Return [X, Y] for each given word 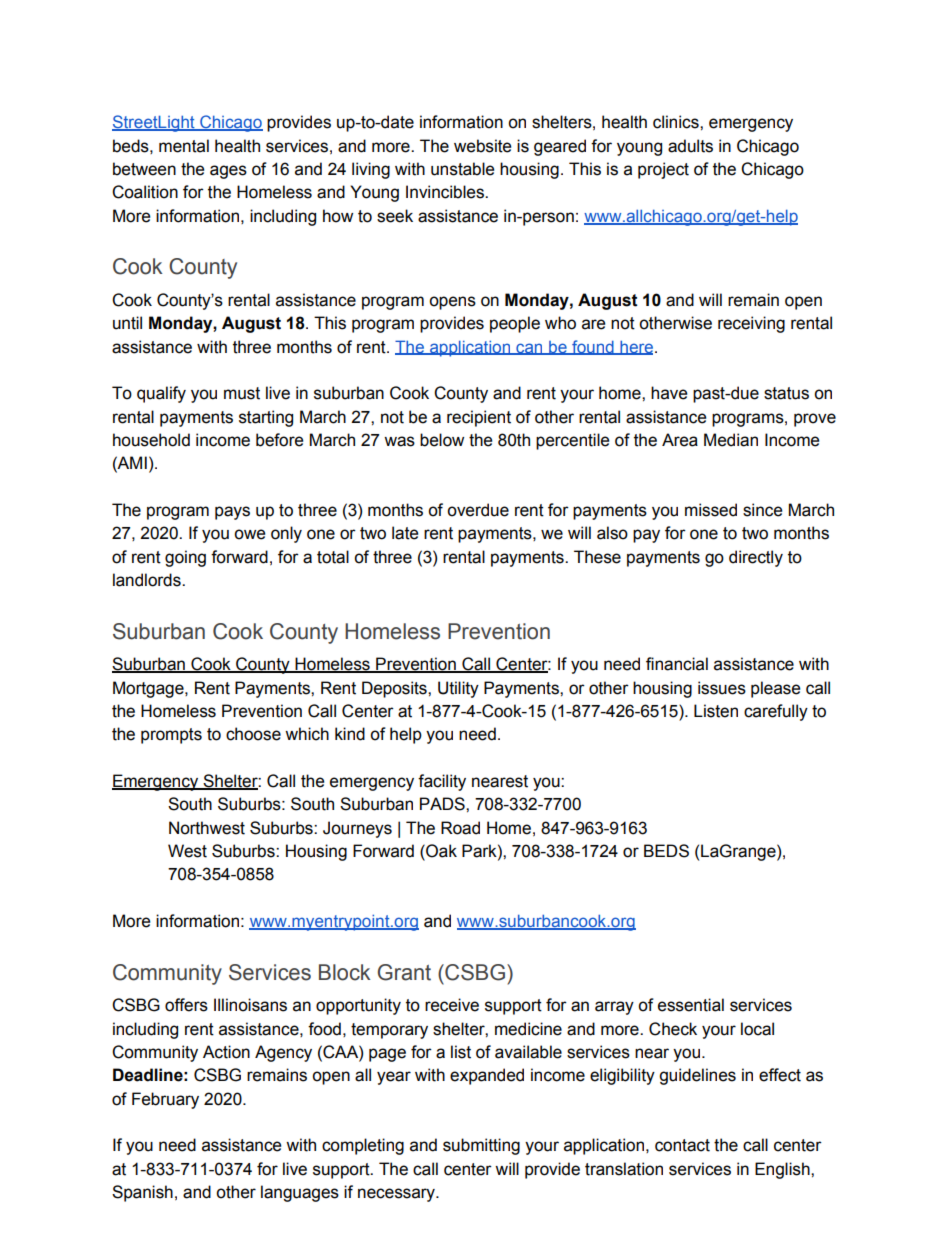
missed [711, 510]
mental [184, 146]
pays [232, 513]
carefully [776, 712]
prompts [171, 736]
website [482, 146]
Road [460, 828]
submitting [481, 1146]
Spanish [142, 1193]
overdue [478, 510]
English [783, 1170]
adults [690, 146]
